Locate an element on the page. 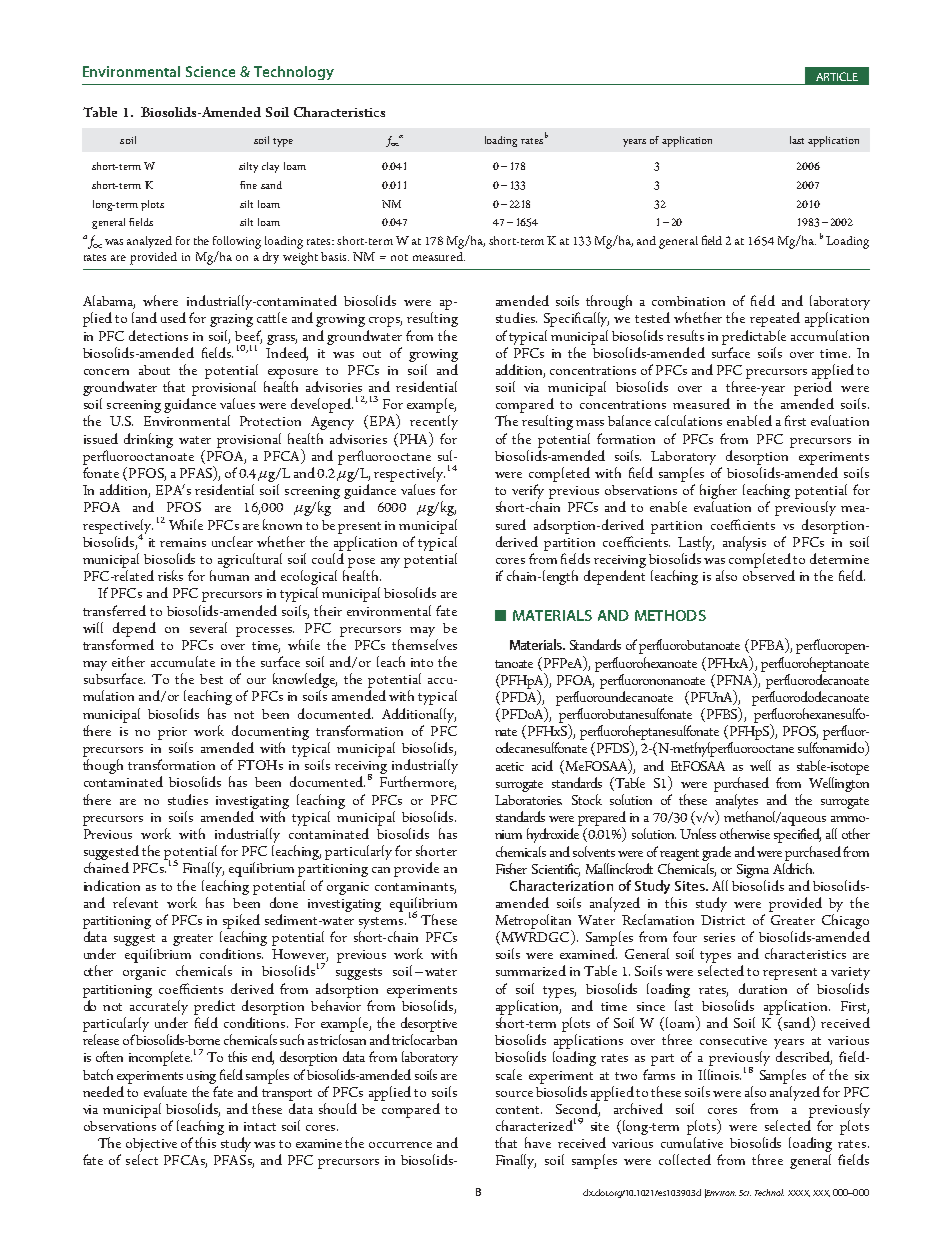  Science is located at coordinates (210, 71).
